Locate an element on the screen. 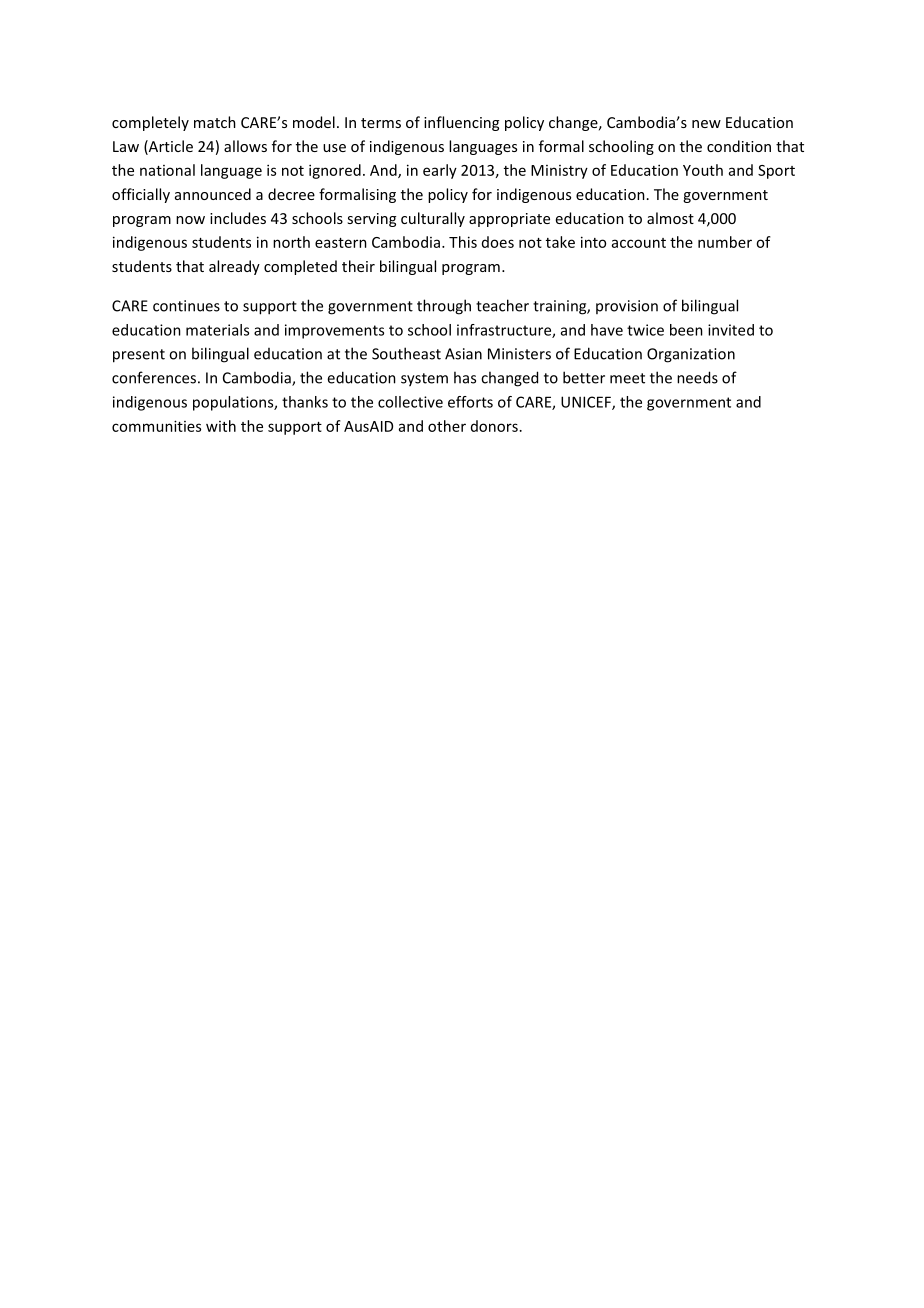  their is located at coordinates (358, 266).
